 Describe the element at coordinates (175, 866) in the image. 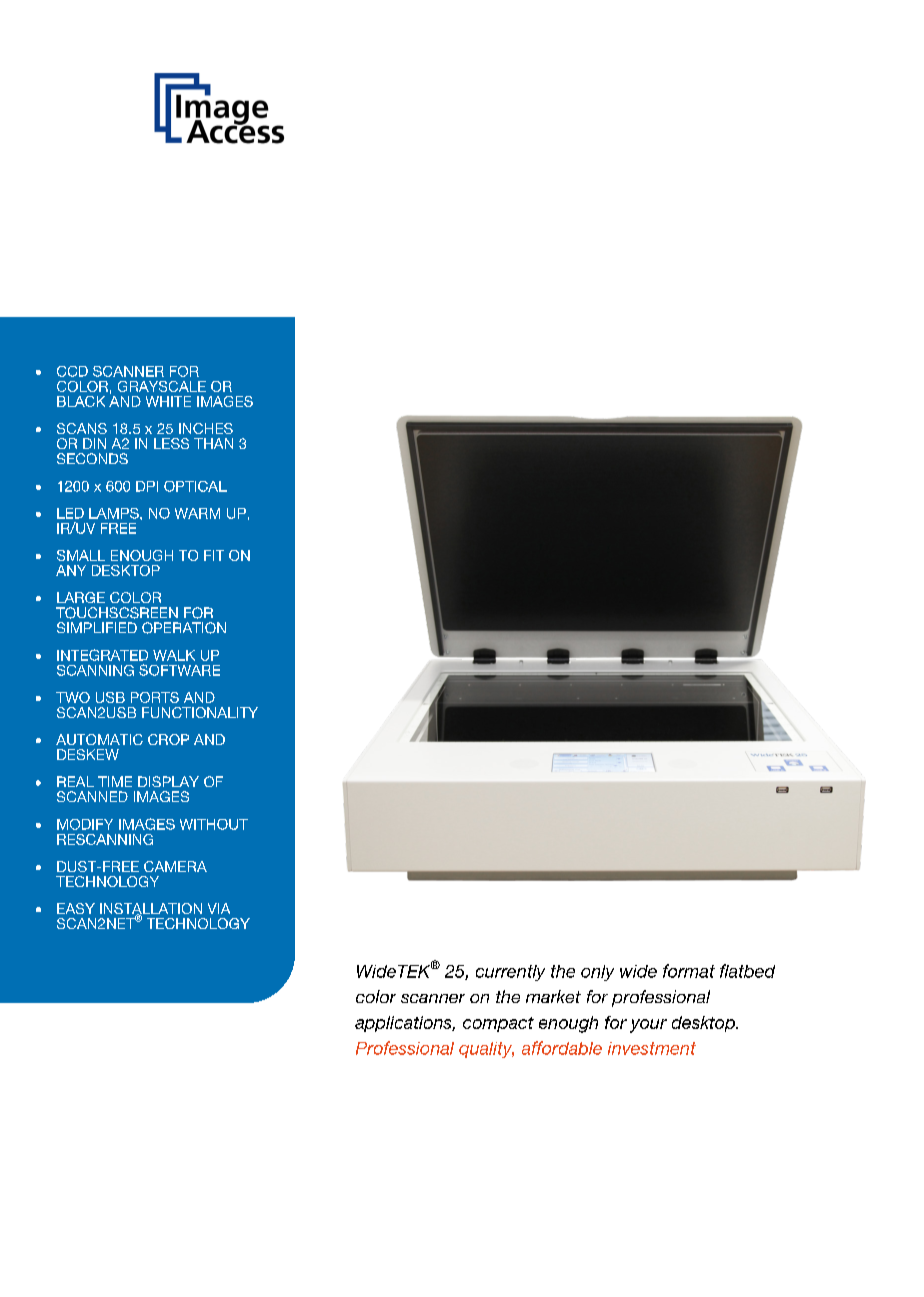

I see `CAMERA` at that location.
